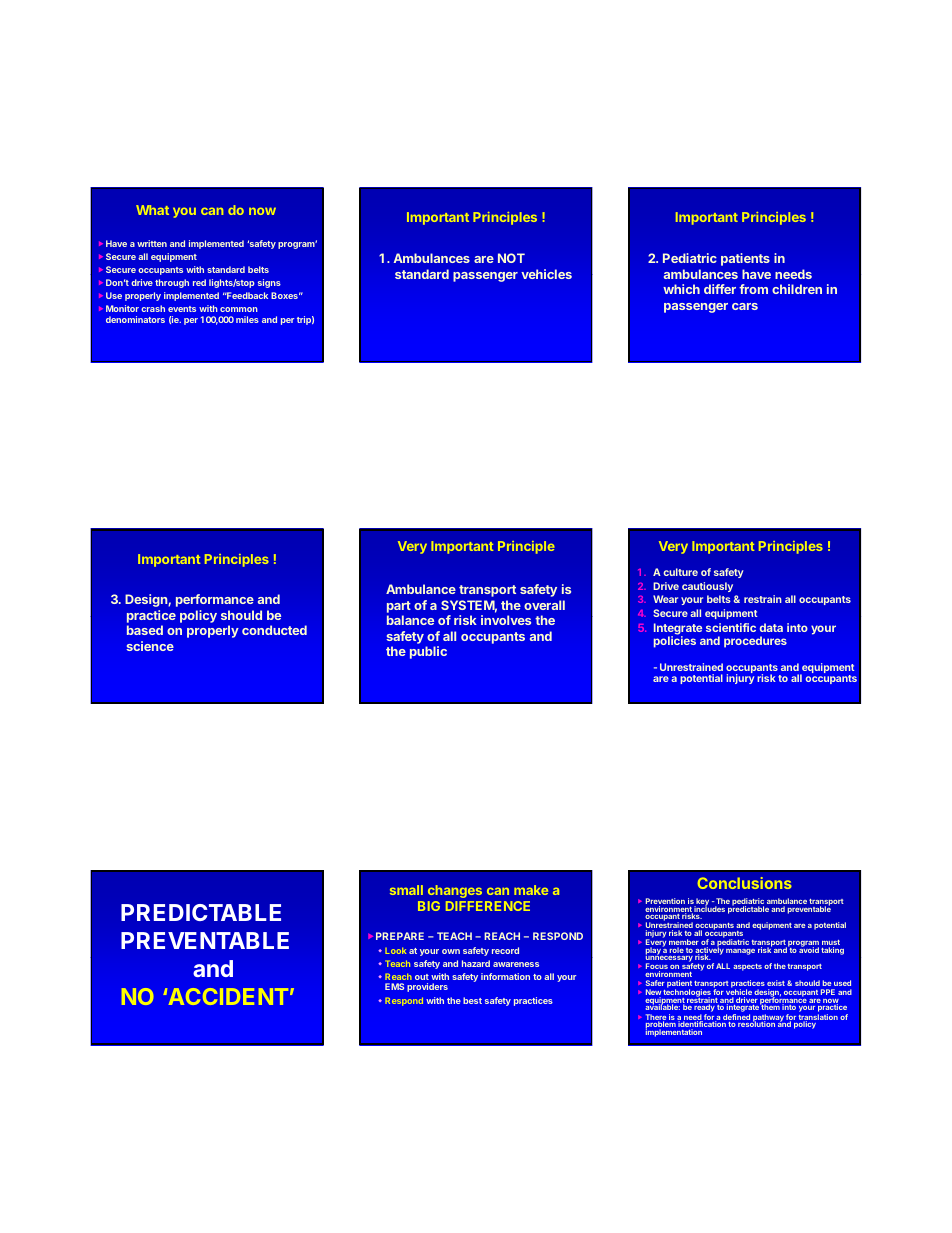 This document has width=952, height=1233. I want to click on science, so click(150, 646).
